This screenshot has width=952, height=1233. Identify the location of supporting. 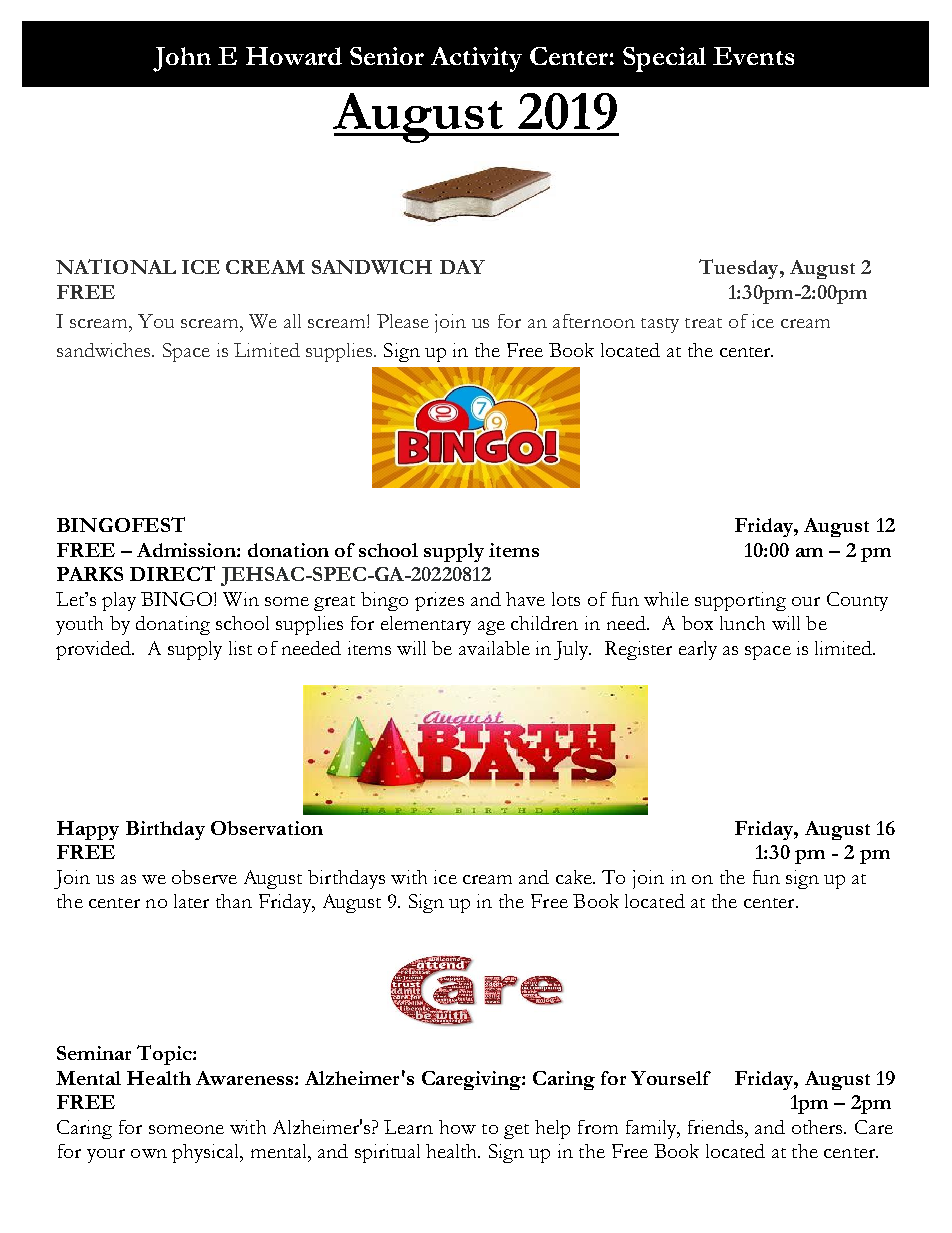
(740, 601).
